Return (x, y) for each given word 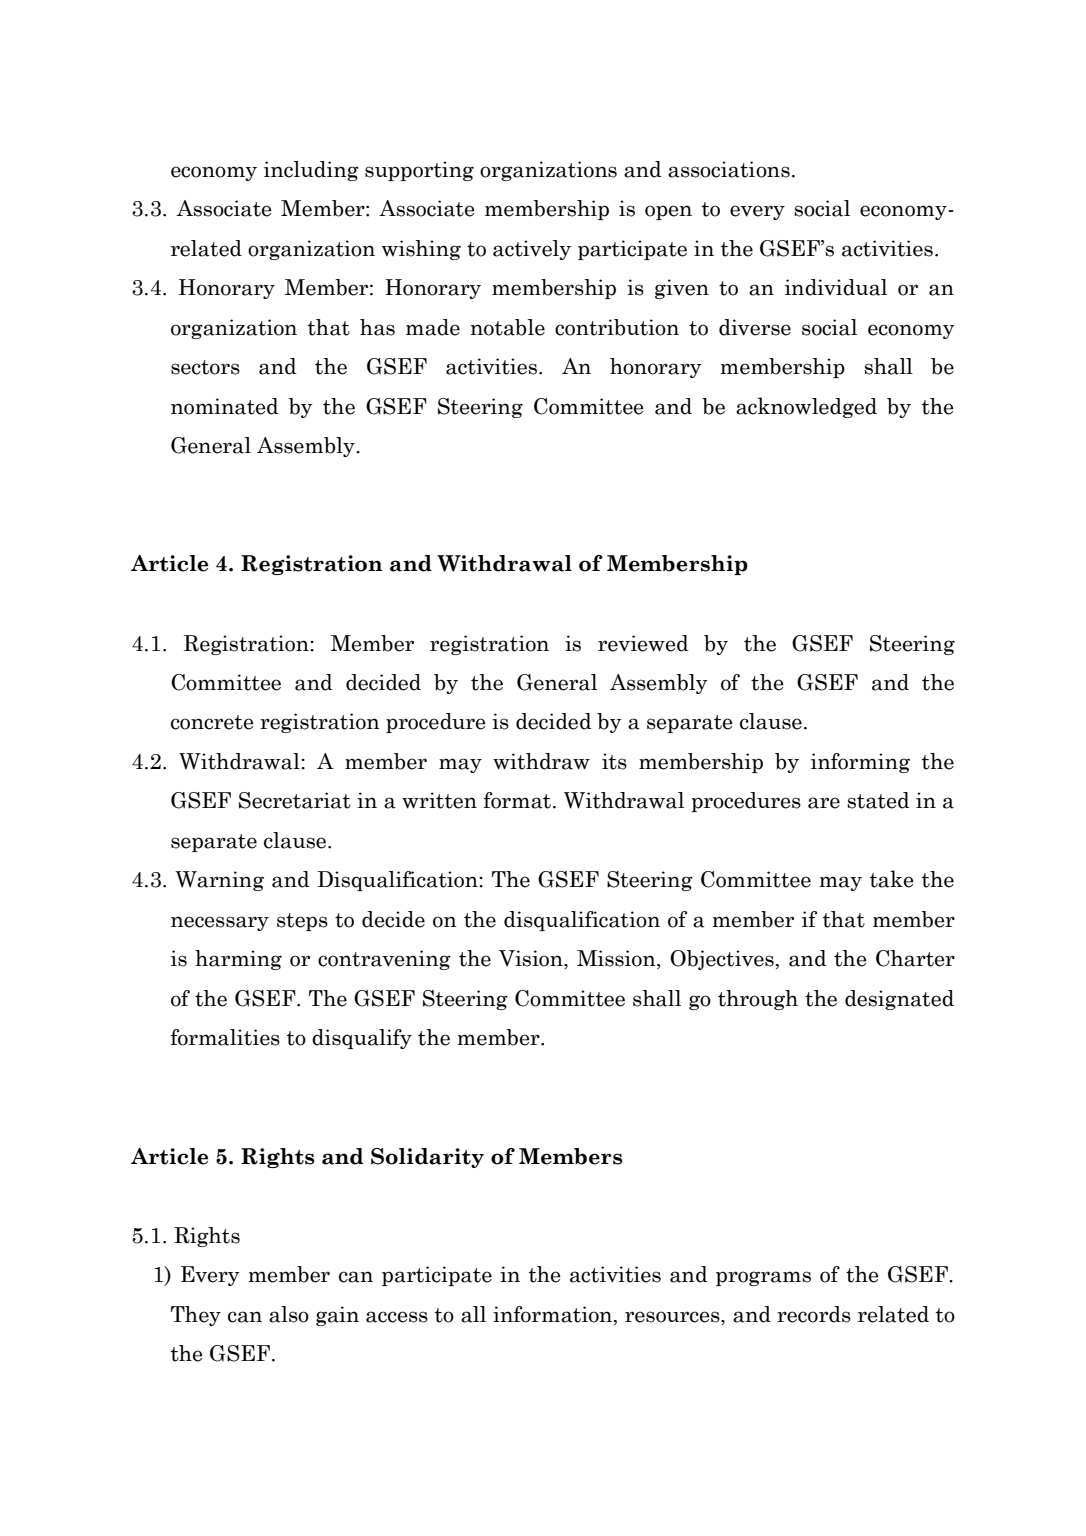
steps (302, 922)
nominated (225, 406)
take (892, 879)
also (289, 1314)
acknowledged (806, 407)
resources (673, 1317)
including (311, 171)
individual (836, 287)
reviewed (643, 643)
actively (532, 250)
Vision (532, 959)
